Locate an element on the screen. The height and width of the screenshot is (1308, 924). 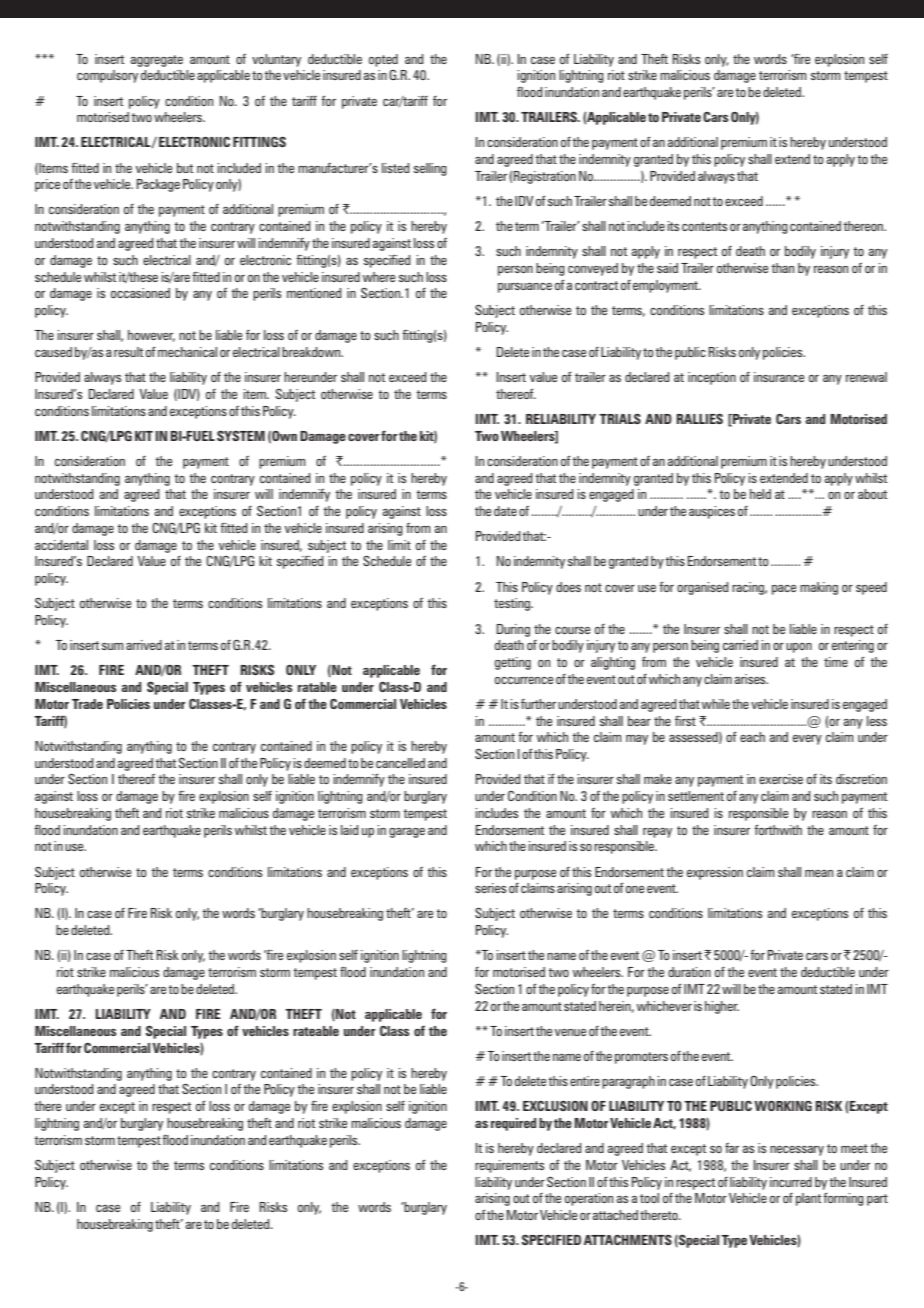
requirements is located at coordinates (509, 1166).
